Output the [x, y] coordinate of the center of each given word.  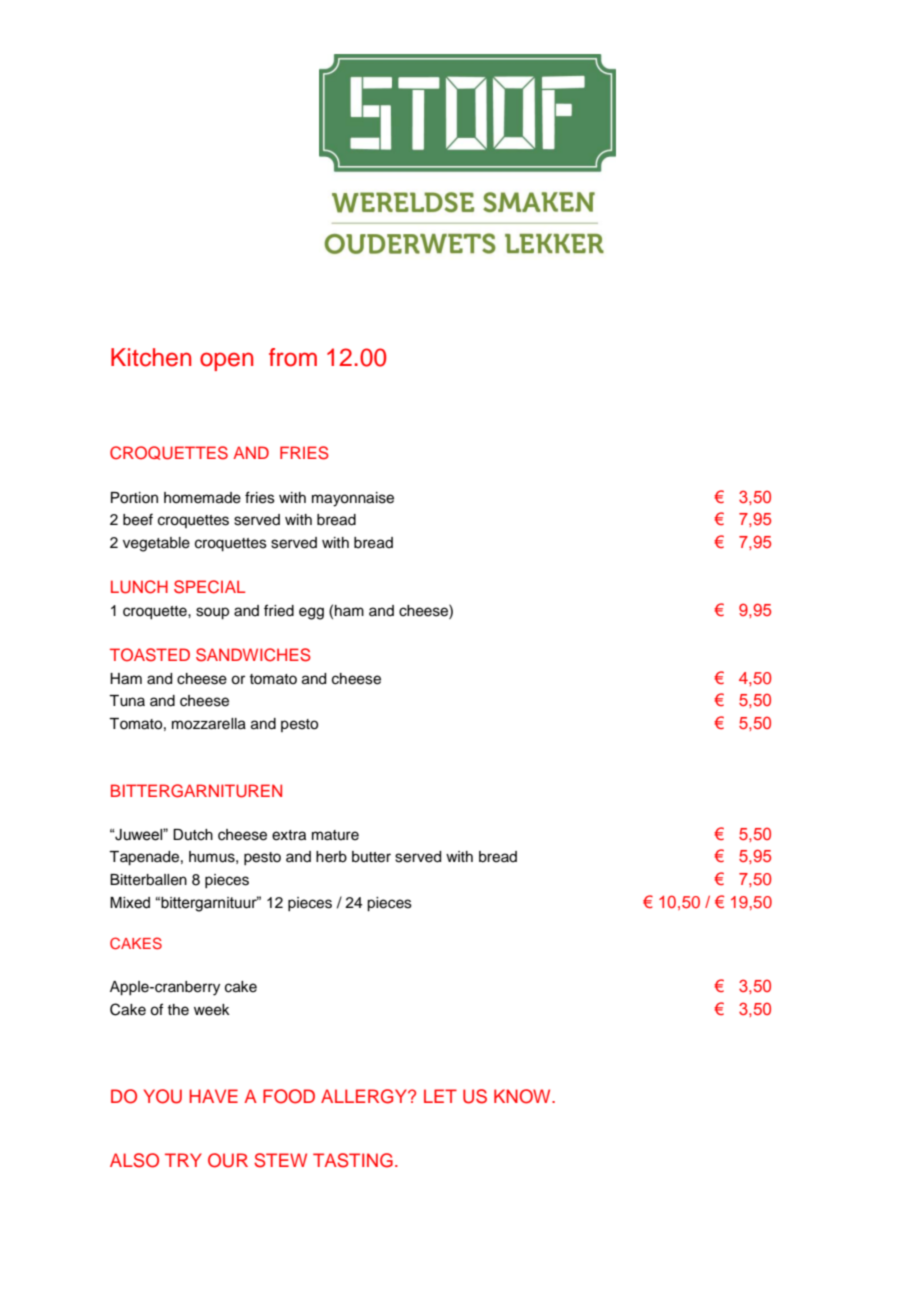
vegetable [156, 544]
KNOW [523, 1096]
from [293, 357]
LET [440, 1096]
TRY [183, 1160]
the [178, 1010]
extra [289, 835]
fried [279, 610]
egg [311, 613]
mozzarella [209, 724]
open [226, 361]
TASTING [353, 1160]
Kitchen [151, 357]
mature [335, 835]
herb [331, 857]
